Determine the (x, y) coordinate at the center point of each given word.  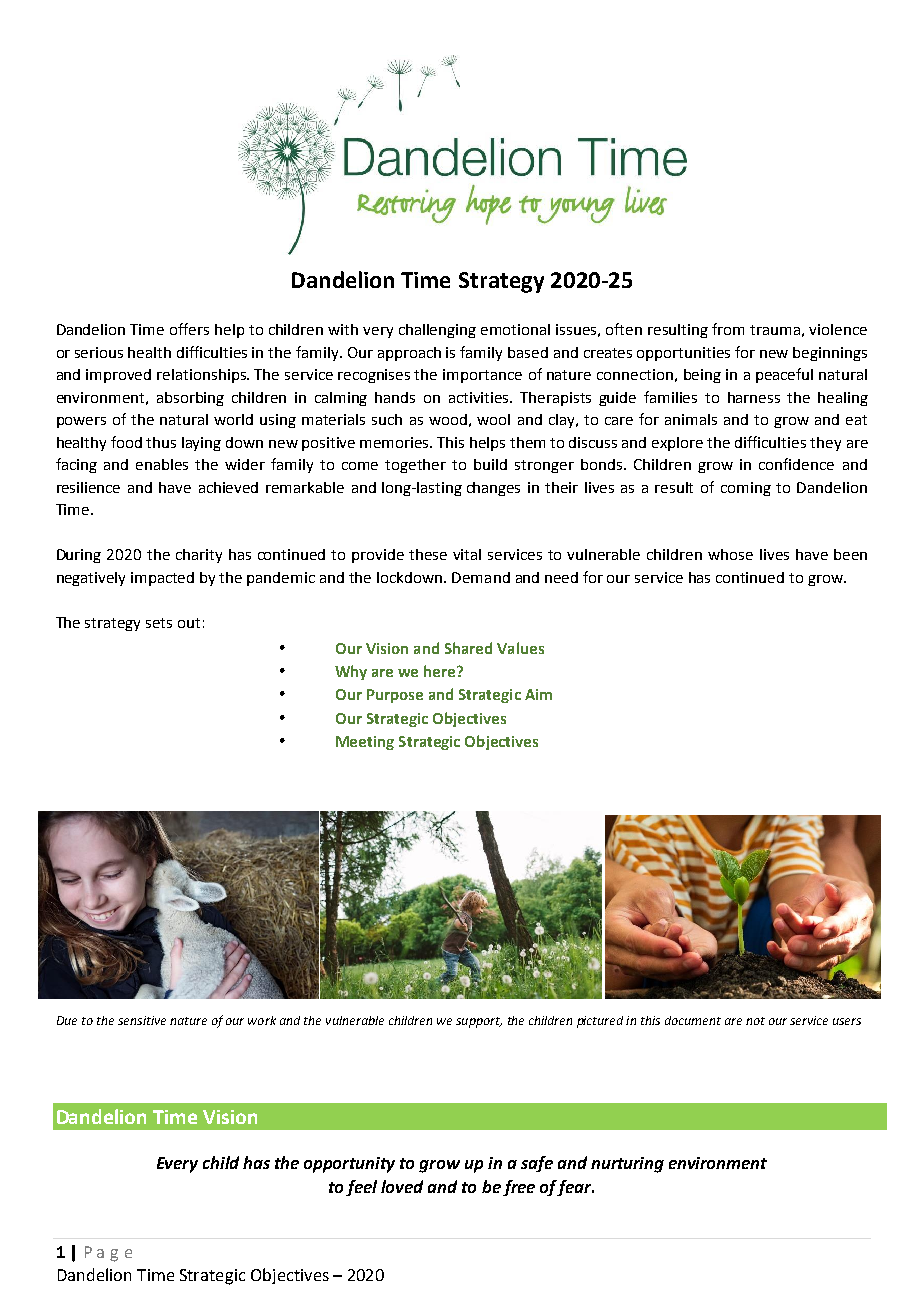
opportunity (349, 1165)
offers (189, 329)
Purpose (395, 696)
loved (402, 1186)
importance (482, 376)
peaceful (784, 375)
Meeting (365, 743)
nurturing (627, 1165)
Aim (538, 694)
